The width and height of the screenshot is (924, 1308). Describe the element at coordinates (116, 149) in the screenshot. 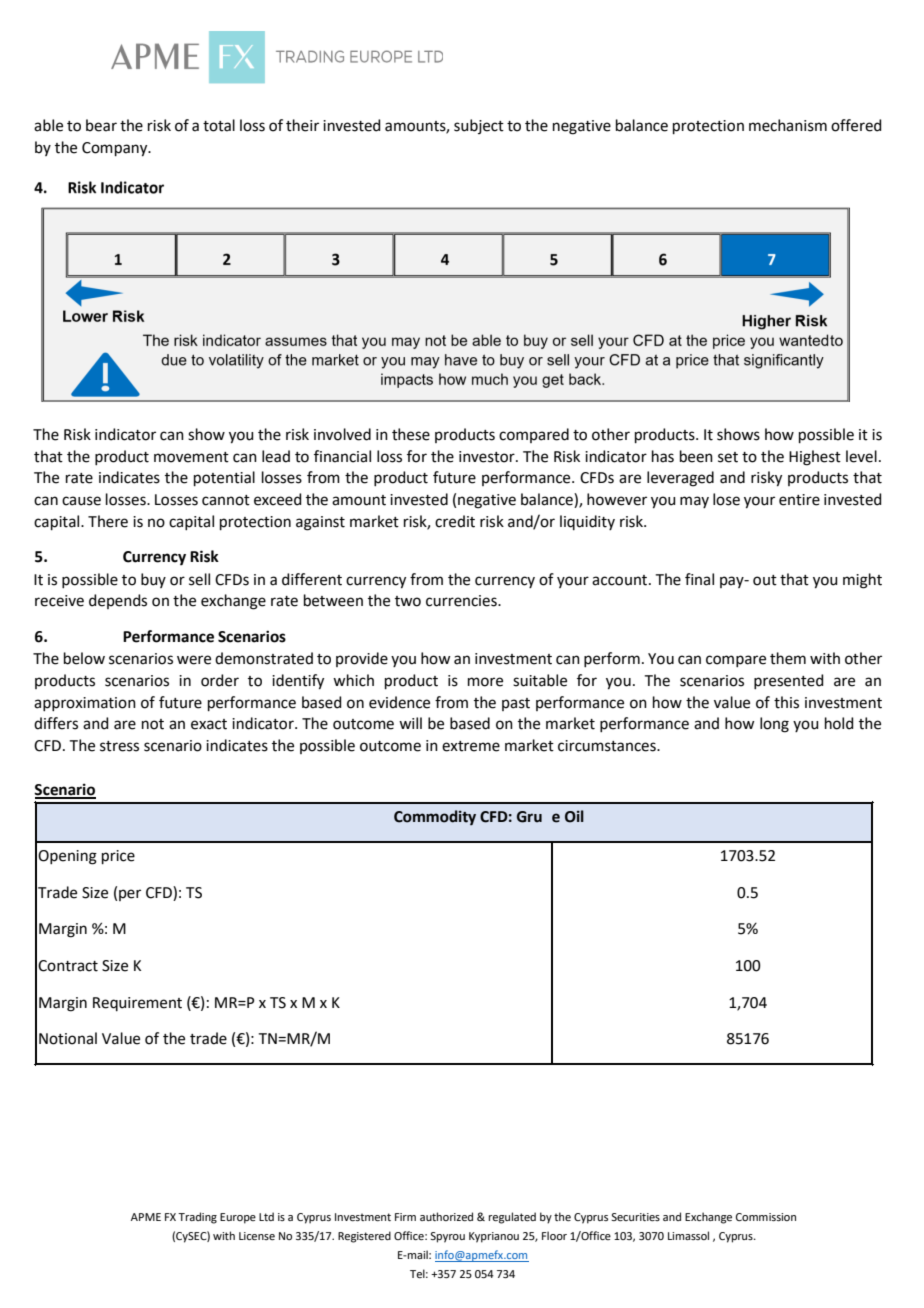

I see `Company` at that location.
